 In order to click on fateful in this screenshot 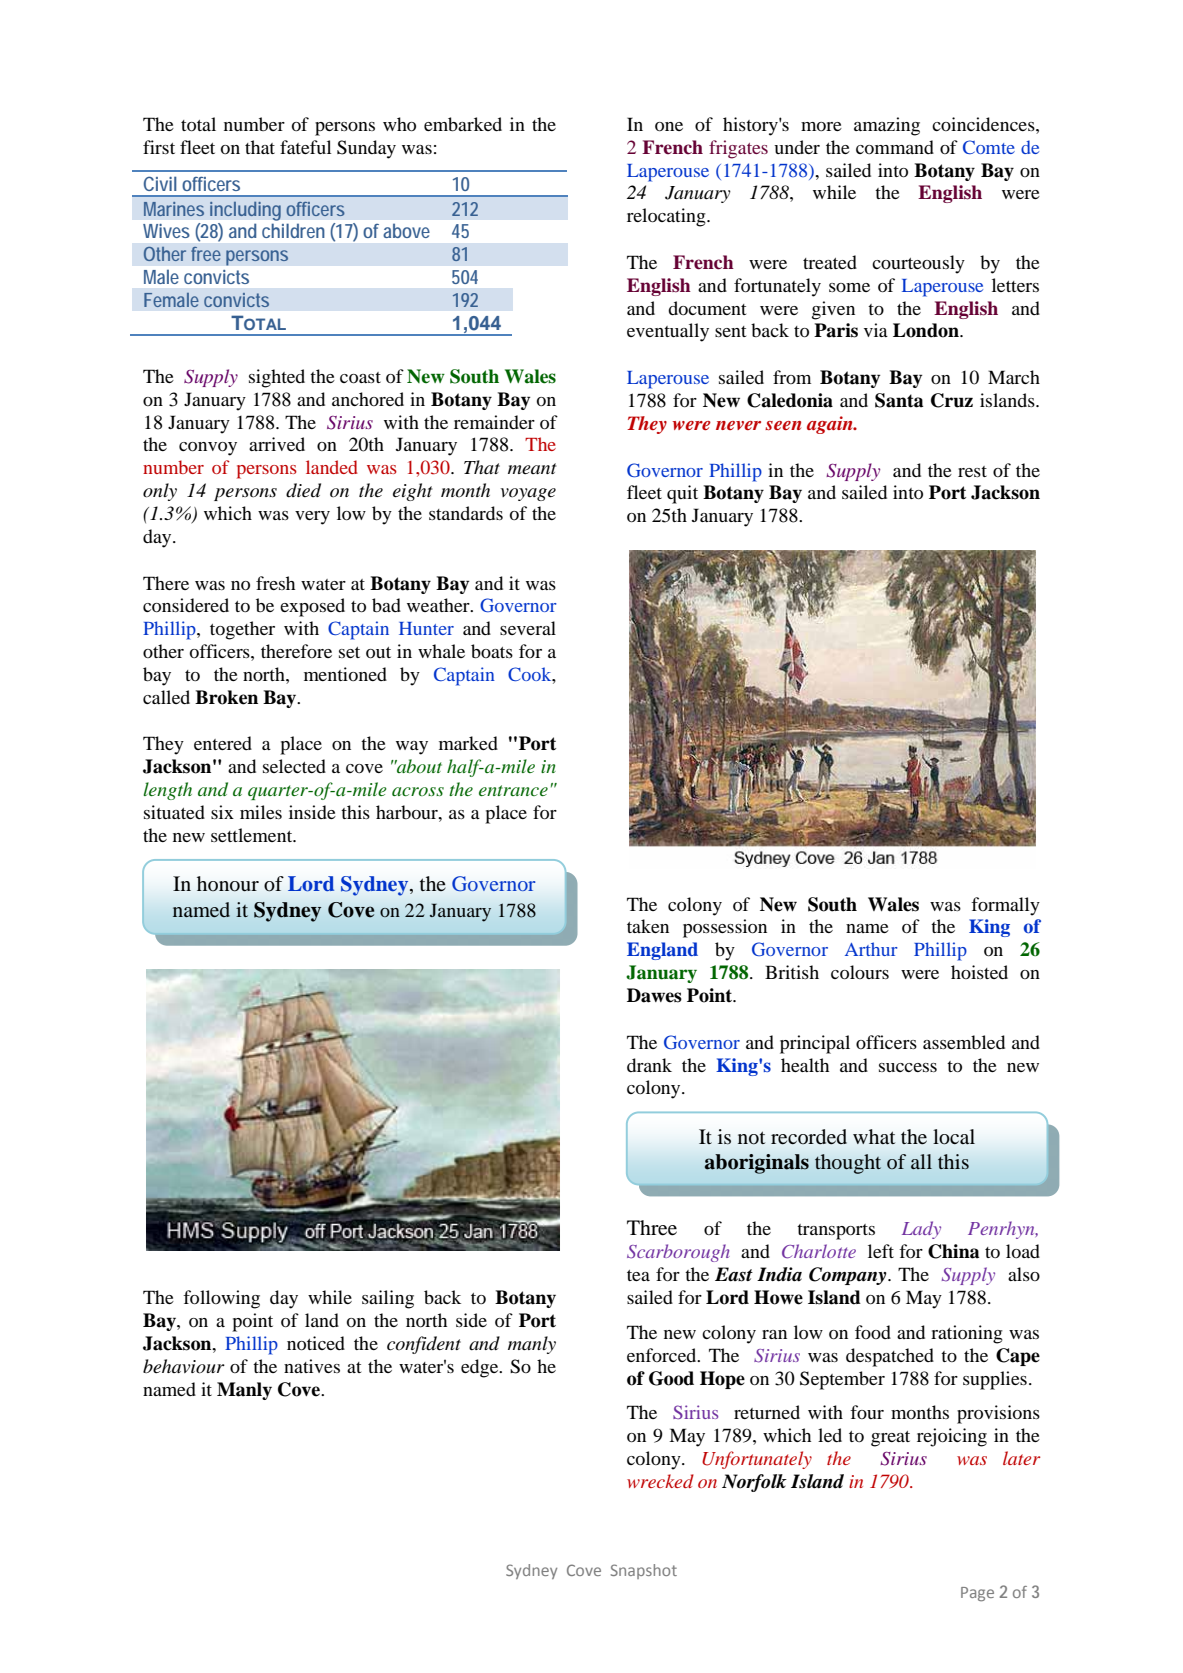, I will do `click(305, 147)`.
